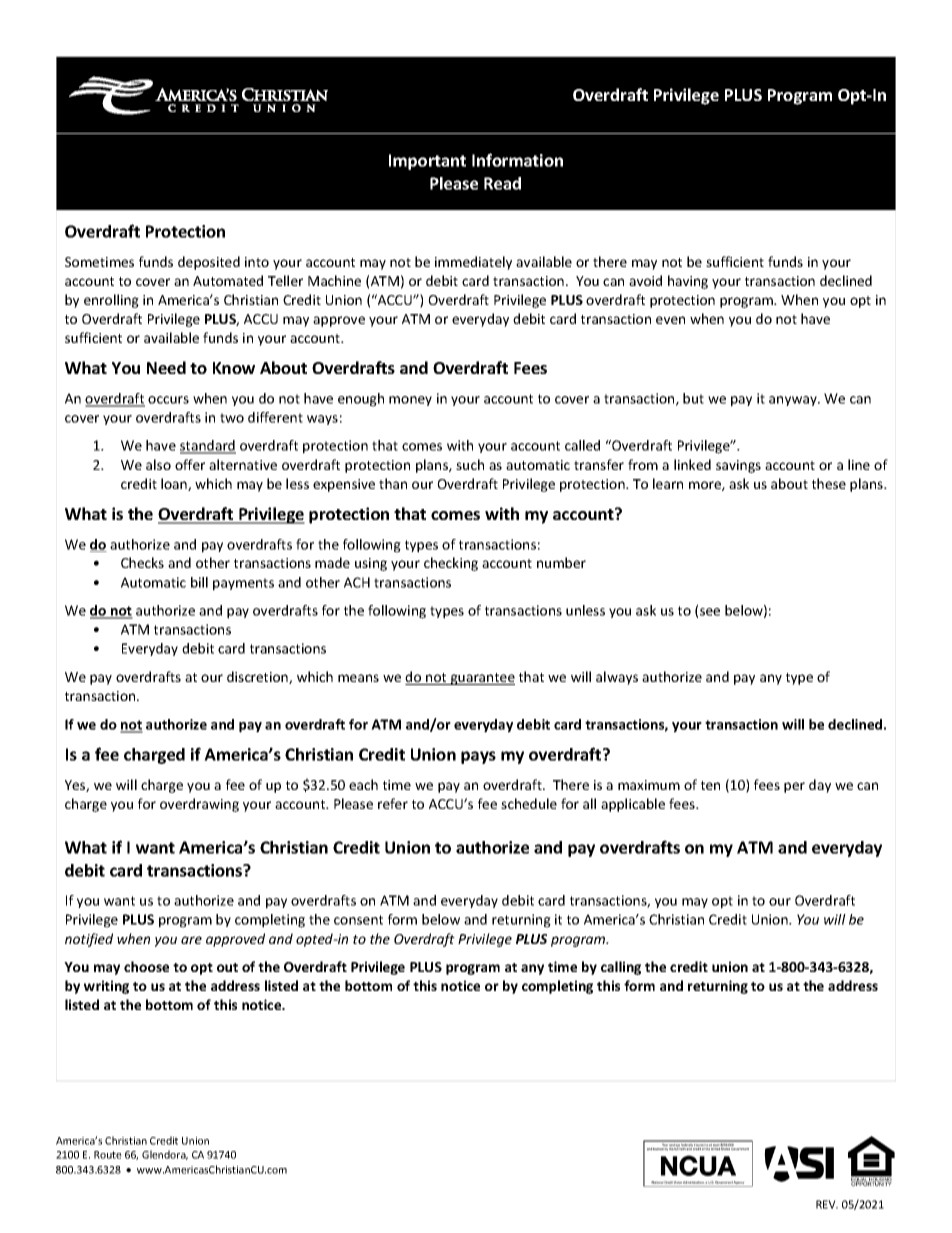 The image size is (952, 1233). What do you see at coordinates (393, 803) in the screenshot?
I see `refer` at bounding box center [393, 803].
